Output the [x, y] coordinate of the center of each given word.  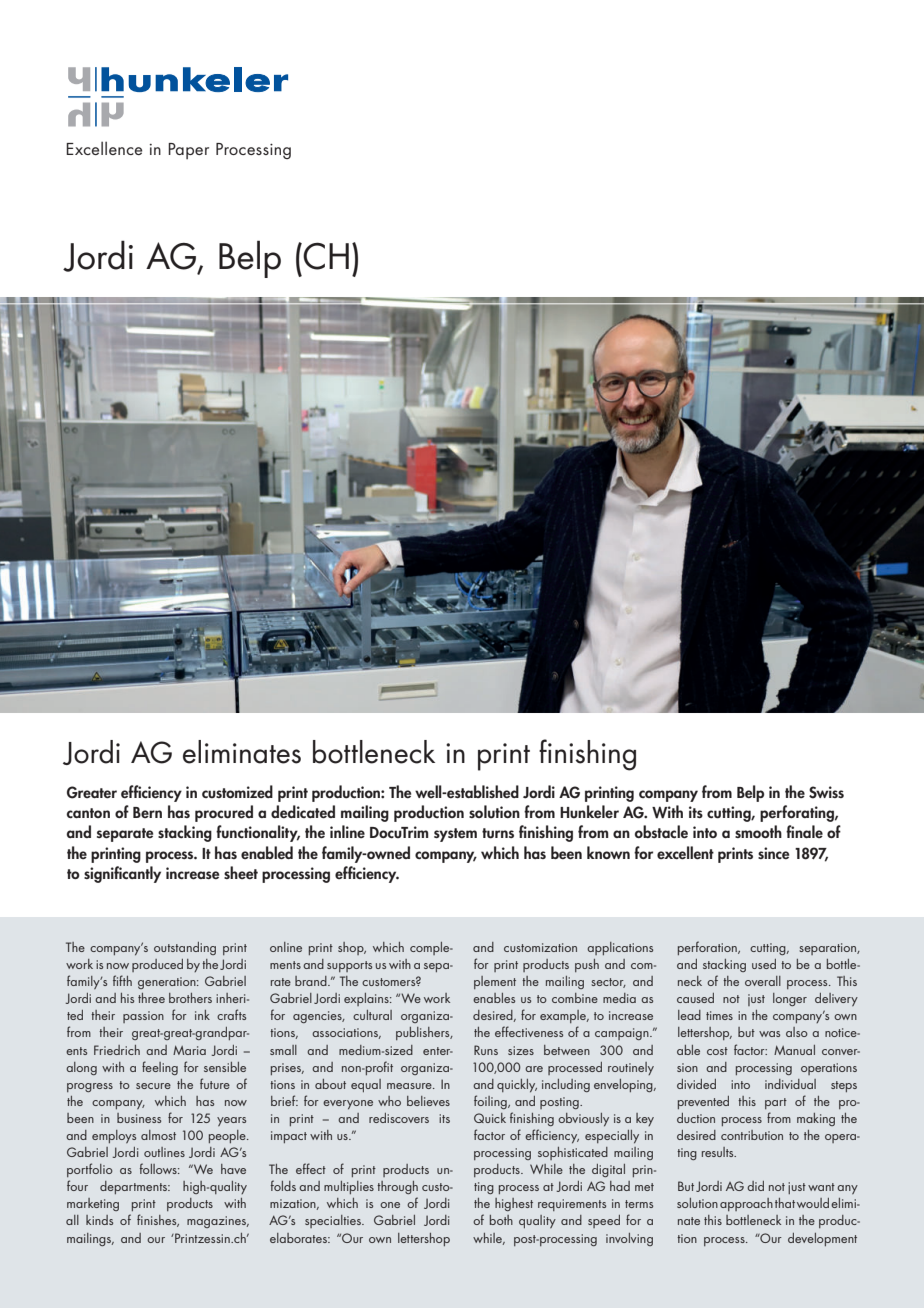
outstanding [185, 948]
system [455, 835]
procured [224, 813]
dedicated [303, 812]
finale [804, 831]
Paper [188, 151]
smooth [758, 831]
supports [349, 966]
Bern [147, 812]
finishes [158, 1220]
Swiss [826, 792]
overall [763, 981]
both [501, 1220]
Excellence [104, 148]
